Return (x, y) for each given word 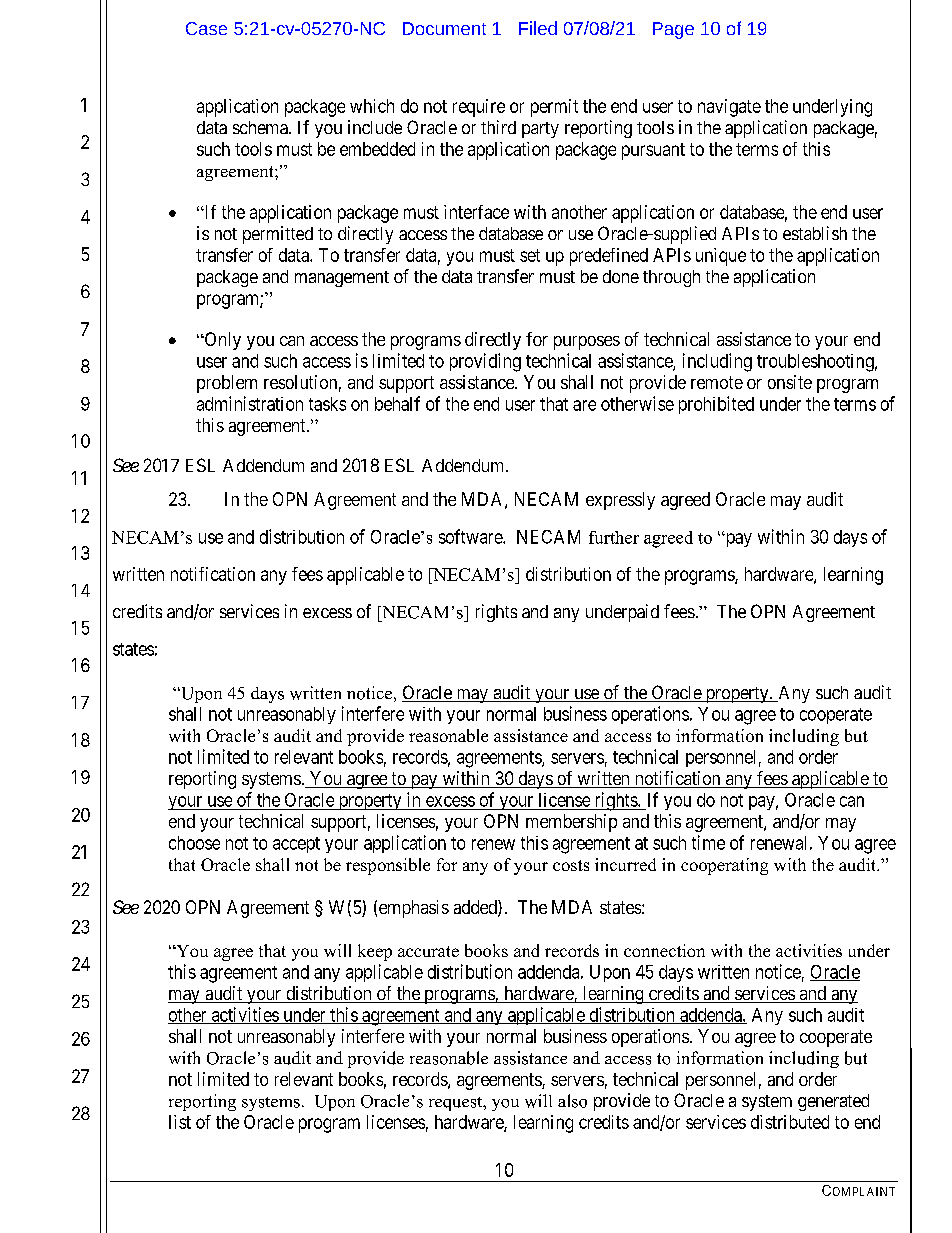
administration (250, 403)
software (471, 536)
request (457, 1104)
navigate (729, 108)
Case (206, 28)
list (180, 1122)
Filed (538, 28)
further (614, 537)
